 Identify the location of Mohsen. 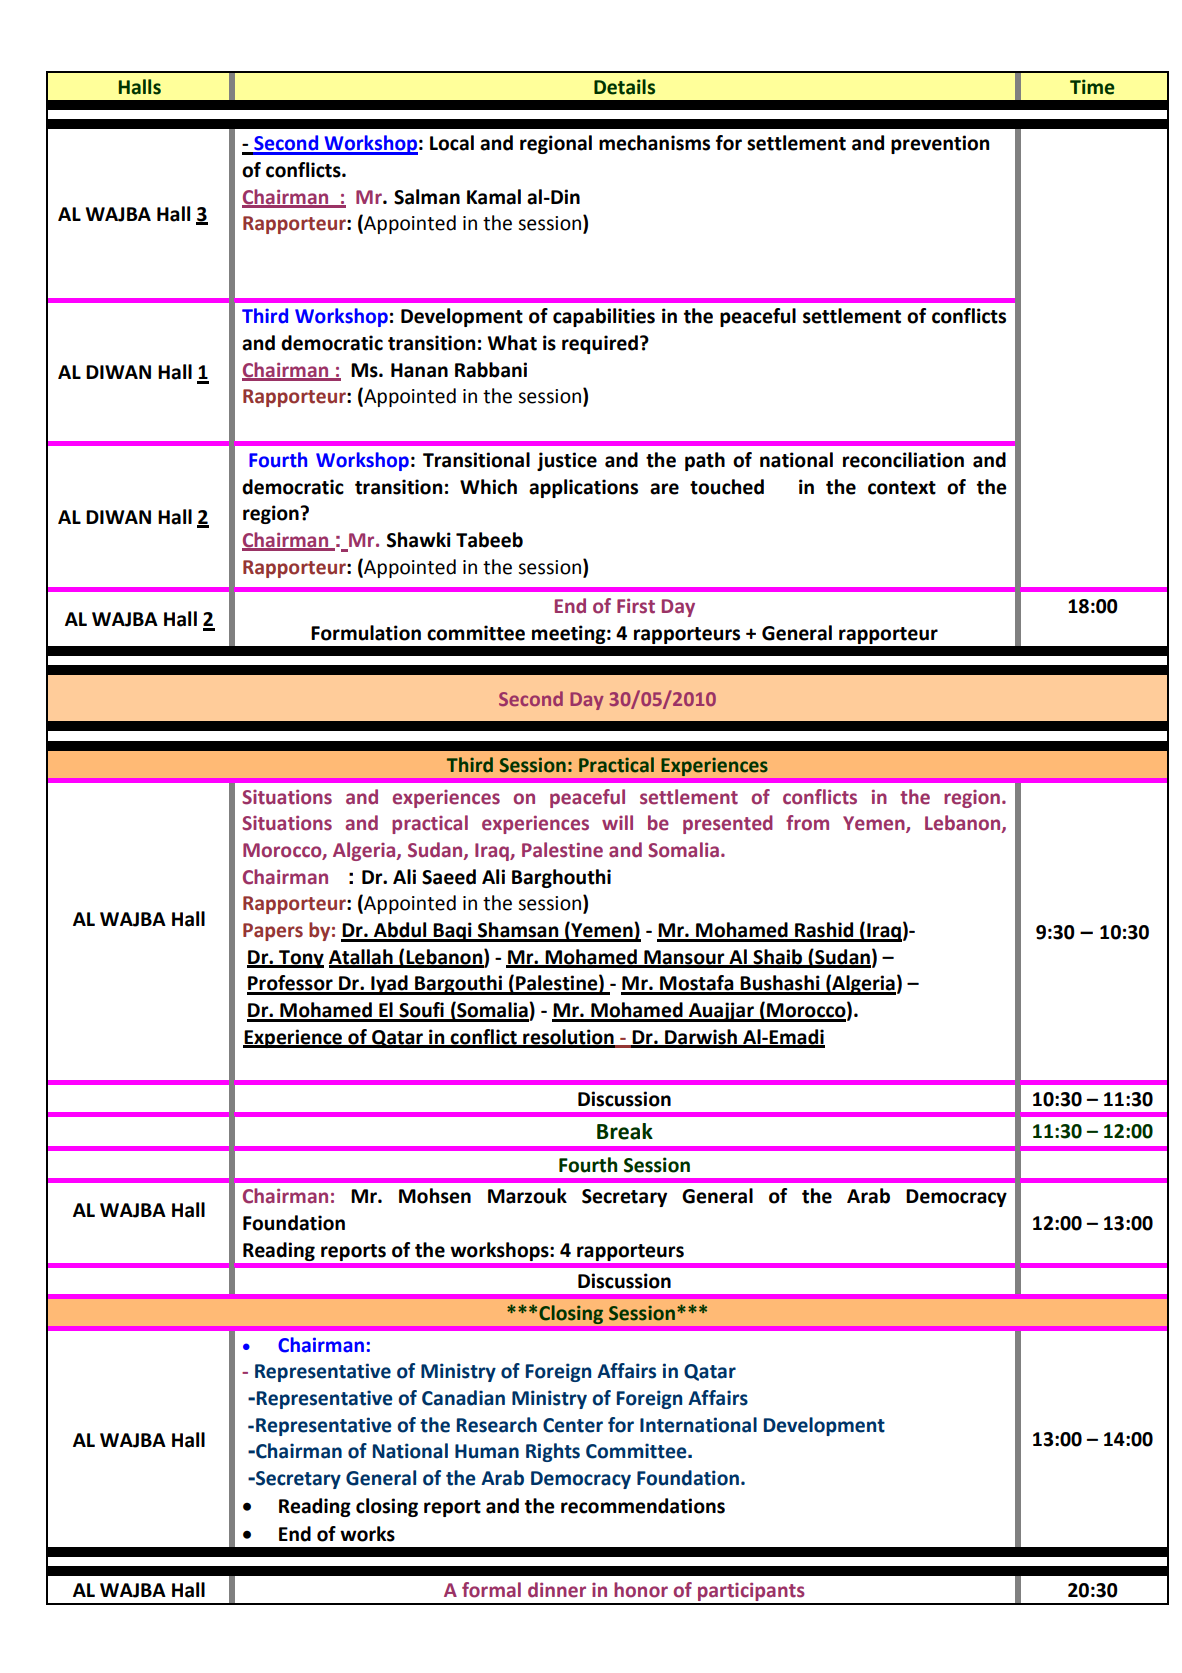
(435, 1196).
